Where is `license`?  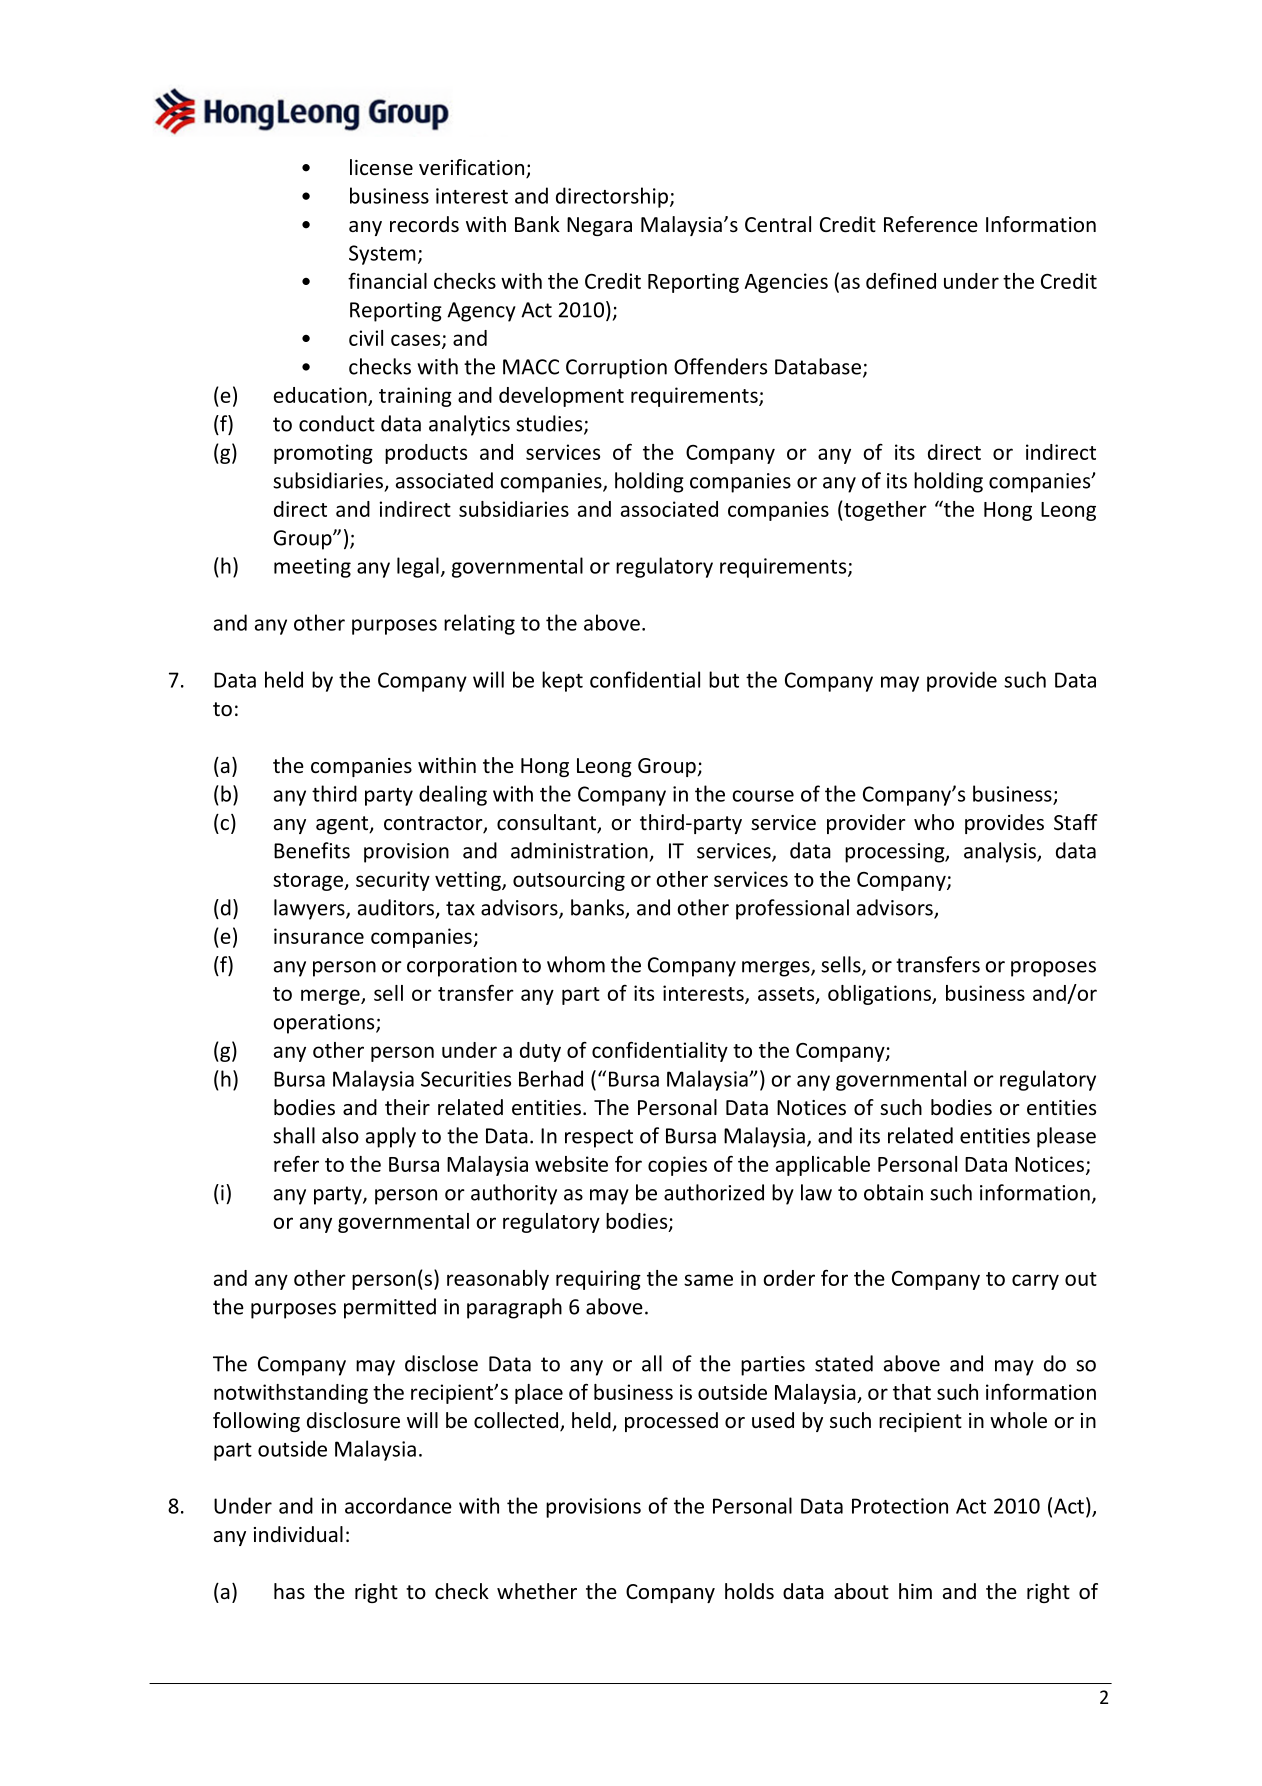
license is located at coordinates (381, 167).
